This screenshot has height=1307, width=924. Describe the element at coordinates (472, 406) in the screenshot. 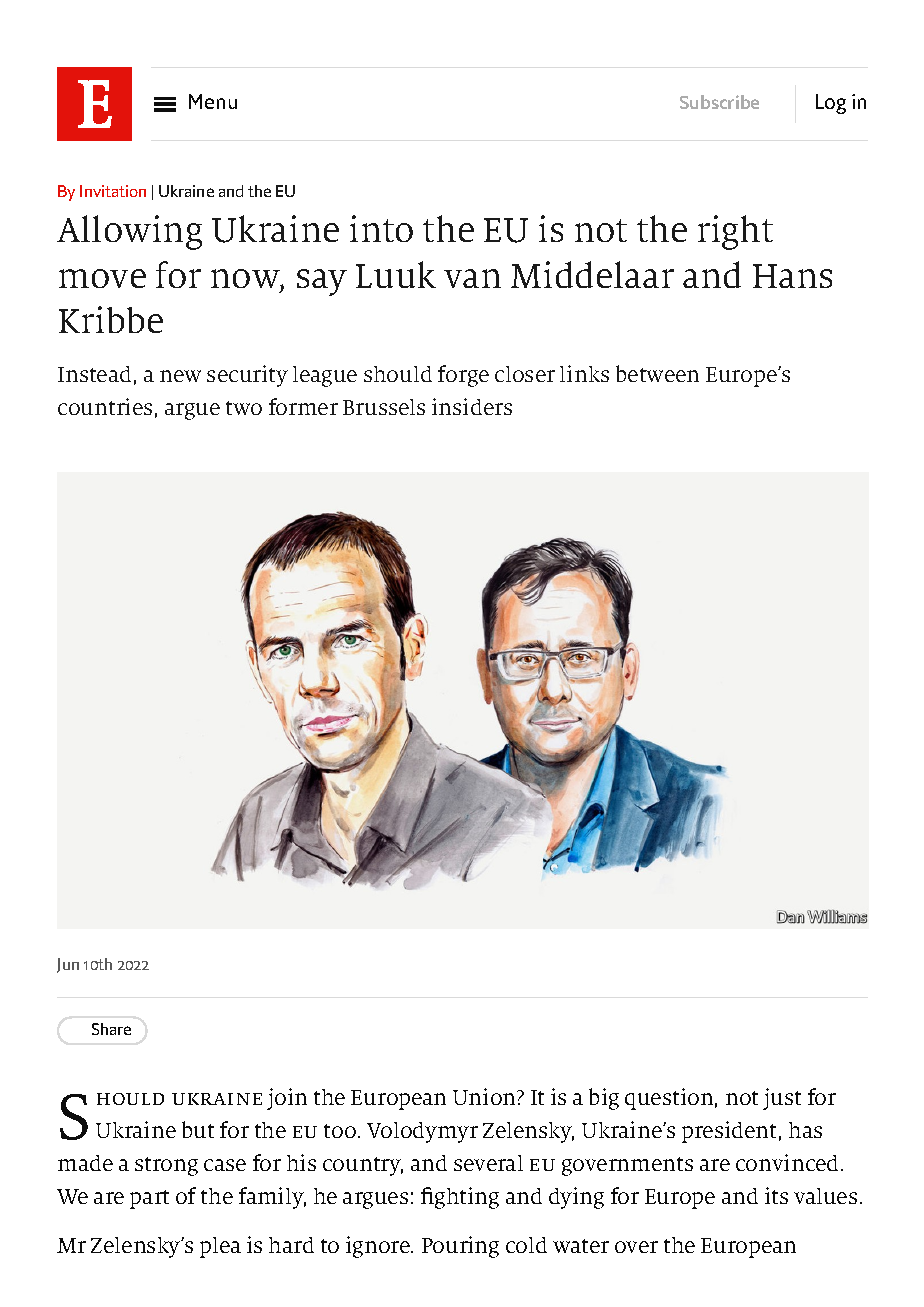

I see `insiders` at that location.
